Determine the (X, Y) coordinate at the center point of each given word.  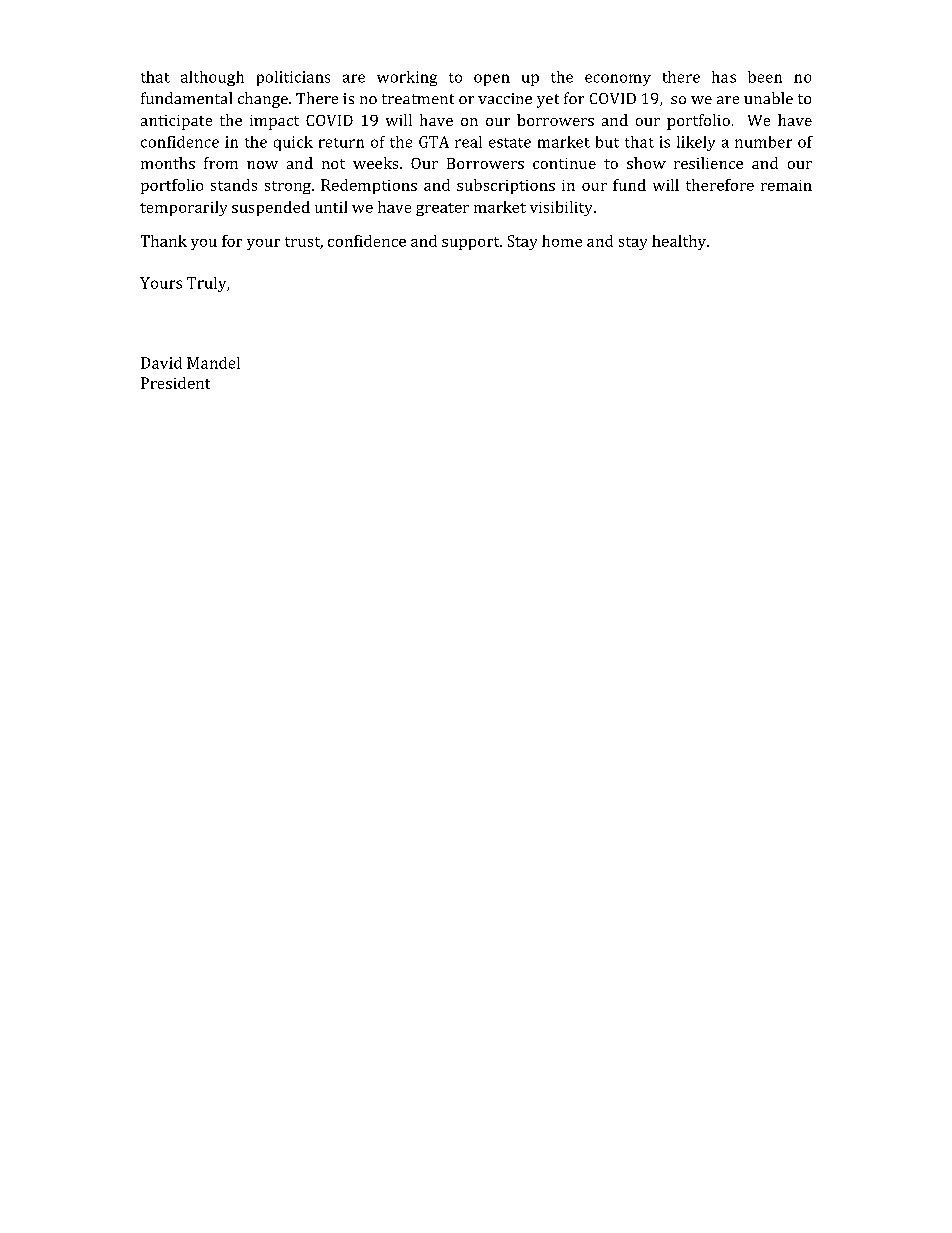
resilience (708, 163)
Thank (164, 241)
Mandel (213, 363)
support (472, 243)
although (212, 78)
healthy (680, 242)
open (492, 80)
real (468, 142)
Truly (208, 284)
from (221, 163)
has (724, 77)
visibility (562, 208)
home (562, 241)
